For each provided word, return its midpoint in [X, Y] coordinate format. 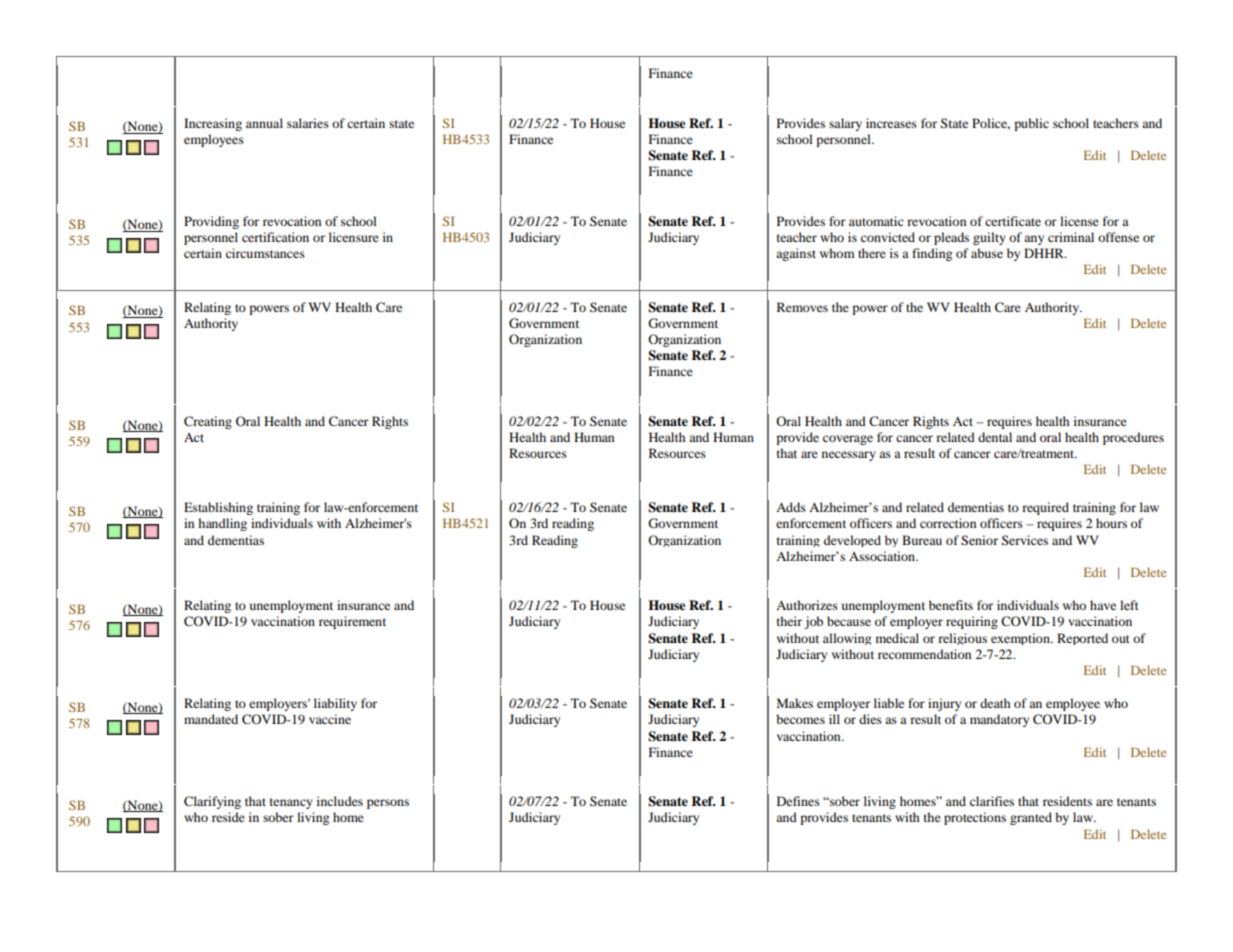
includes [340, 801]
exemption [1021, 639]
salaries [308, 123]
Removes [802, 307]
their [789, 621]
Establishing [218, 508]
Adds [791, 507]
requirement [352, 622]
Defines [798, 801]
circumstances [265, 253]
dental [995, 437]
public [1031, 124]
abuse [987, 253]
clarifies [992, 801]
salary [845, 124]
